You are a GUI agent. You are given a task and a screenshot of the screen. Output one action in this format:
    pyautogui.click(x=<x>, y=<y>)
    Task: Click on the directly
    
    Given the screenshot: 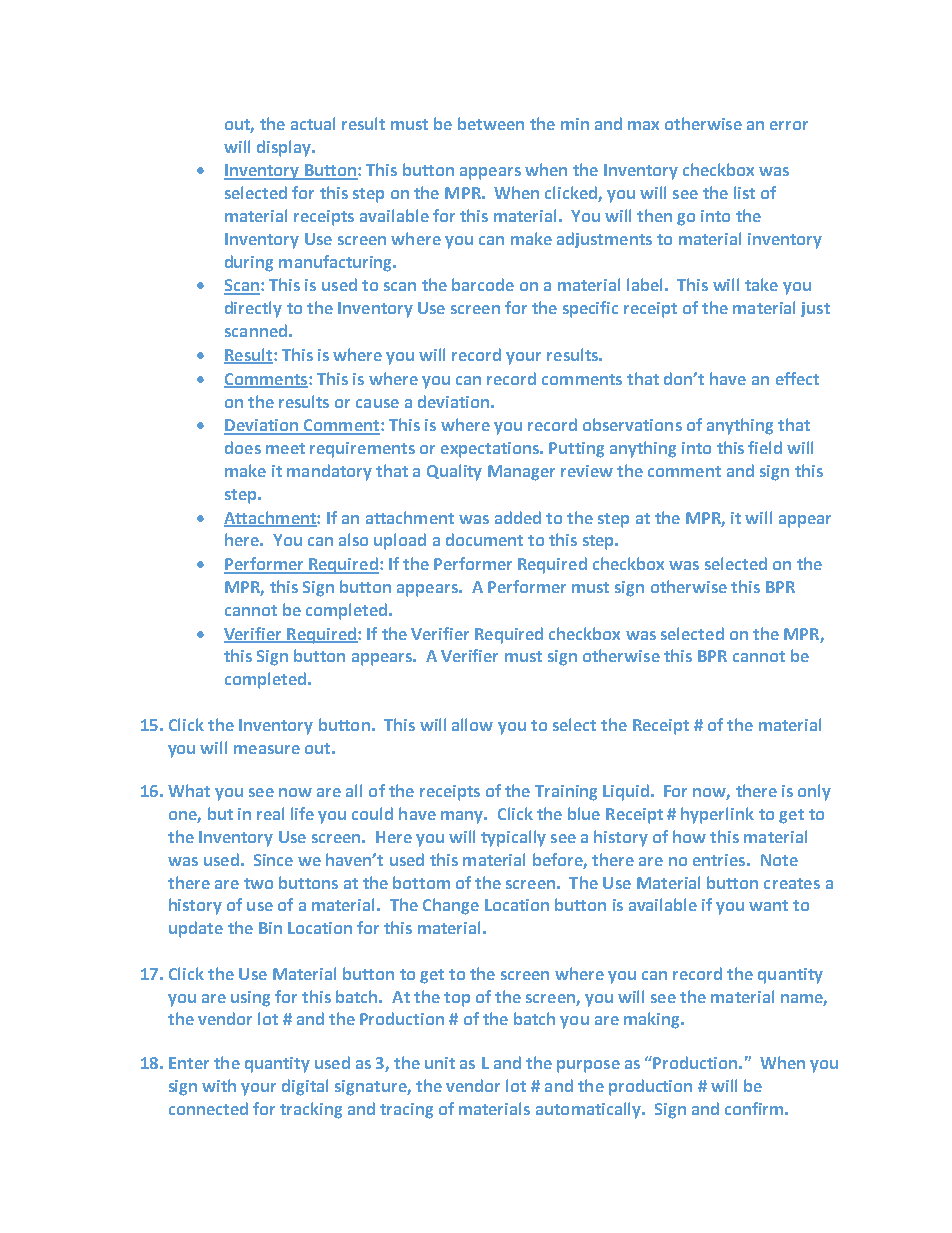 What is the action you would take?
    pyautogui.click(x=253, y=309)
